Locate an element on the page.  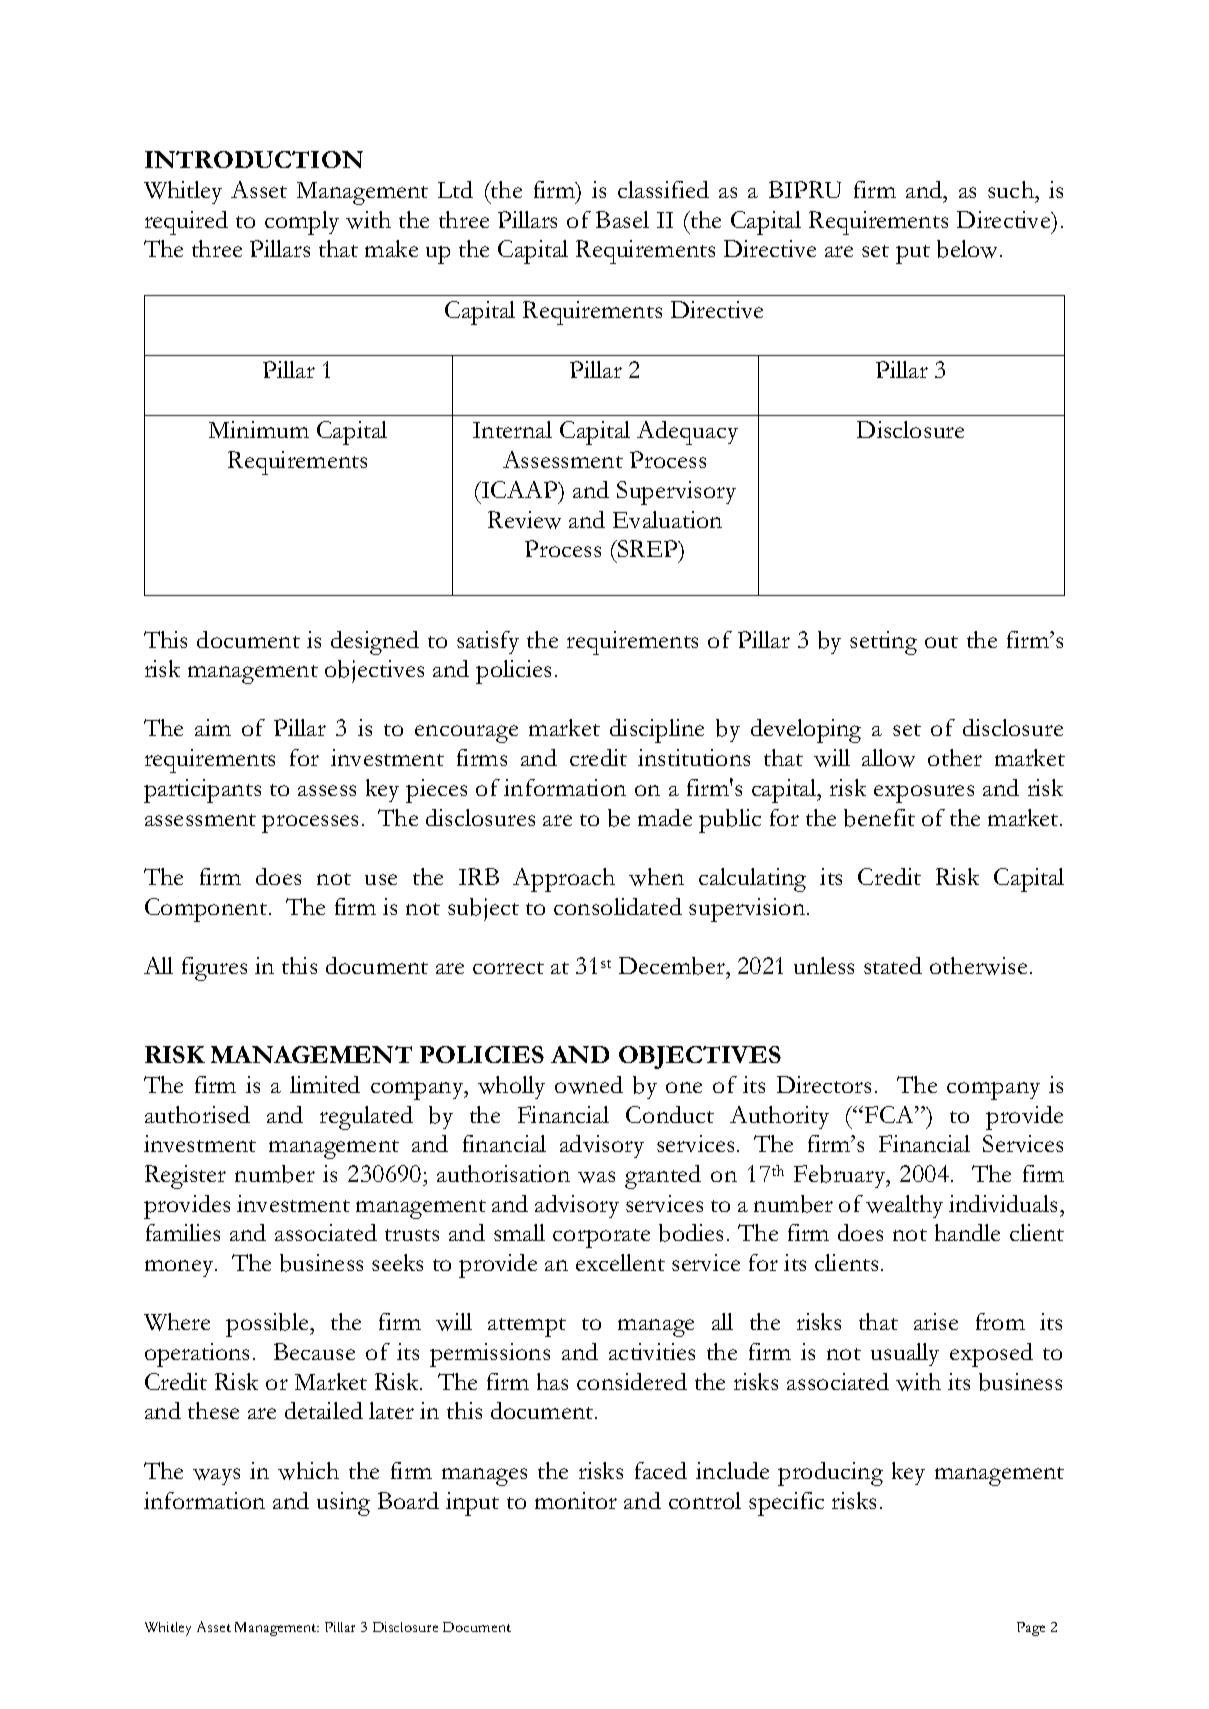
using is located at coordinates (343, 1504).
